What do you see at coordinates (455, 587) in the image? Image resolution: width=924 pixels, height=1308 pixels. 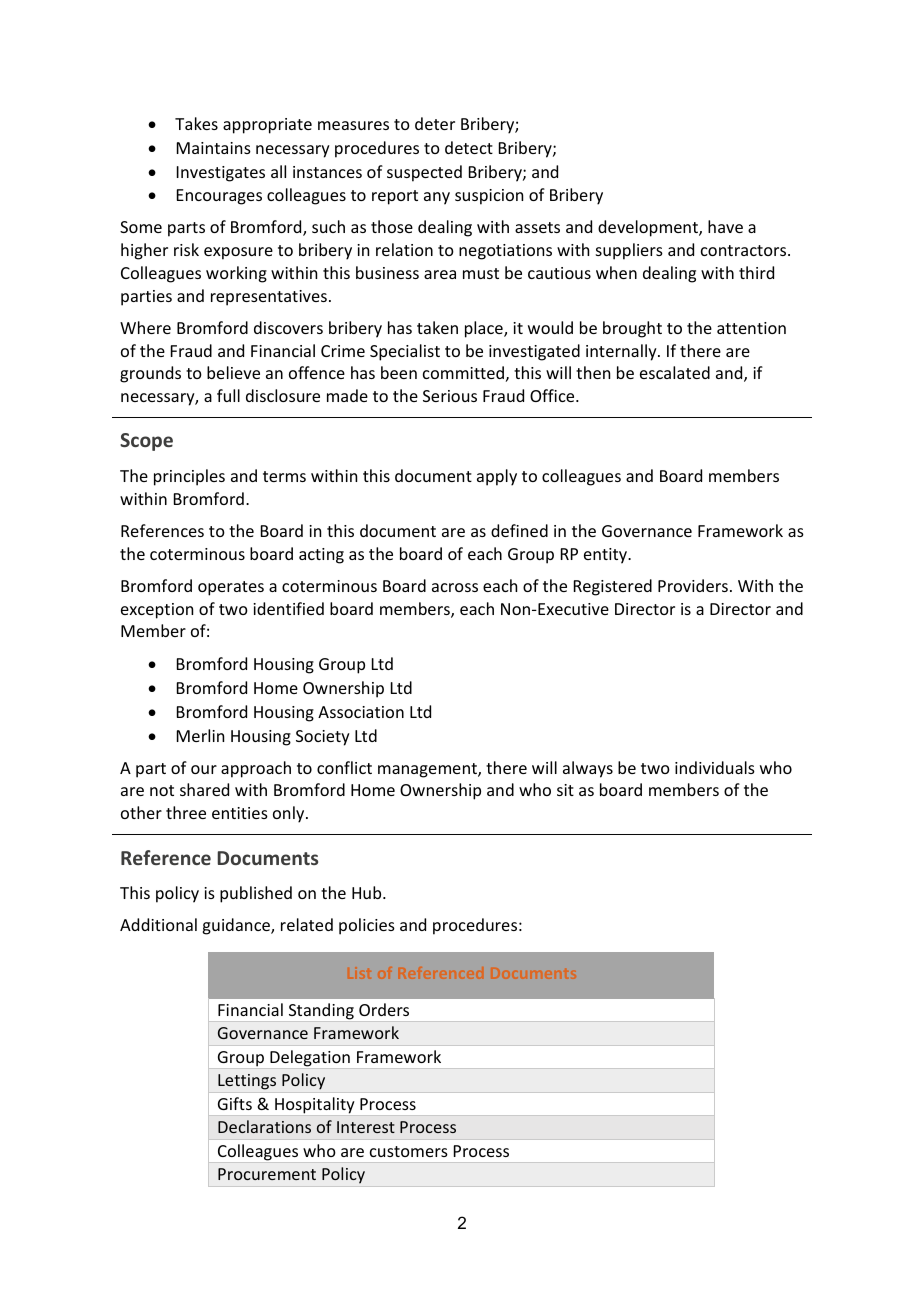 I see `across` at bounding box center [455, 587].
